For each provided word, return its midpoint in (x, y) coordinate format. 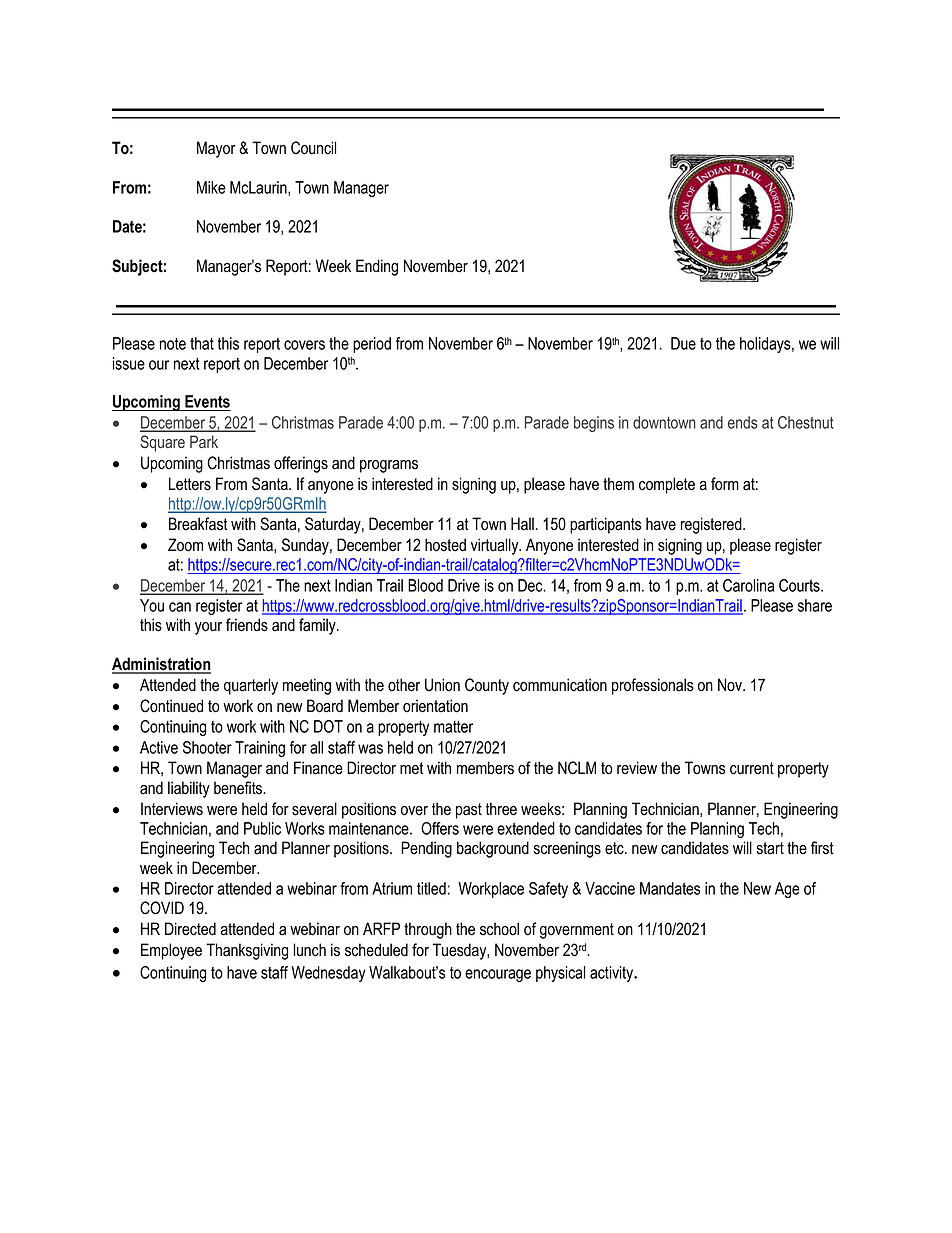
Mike (211, 187)
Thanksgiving (247, 951)
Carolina (748, 585)
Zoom (185, 545)
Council (313, 148)
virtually (496, 546)
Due (683, 343)
